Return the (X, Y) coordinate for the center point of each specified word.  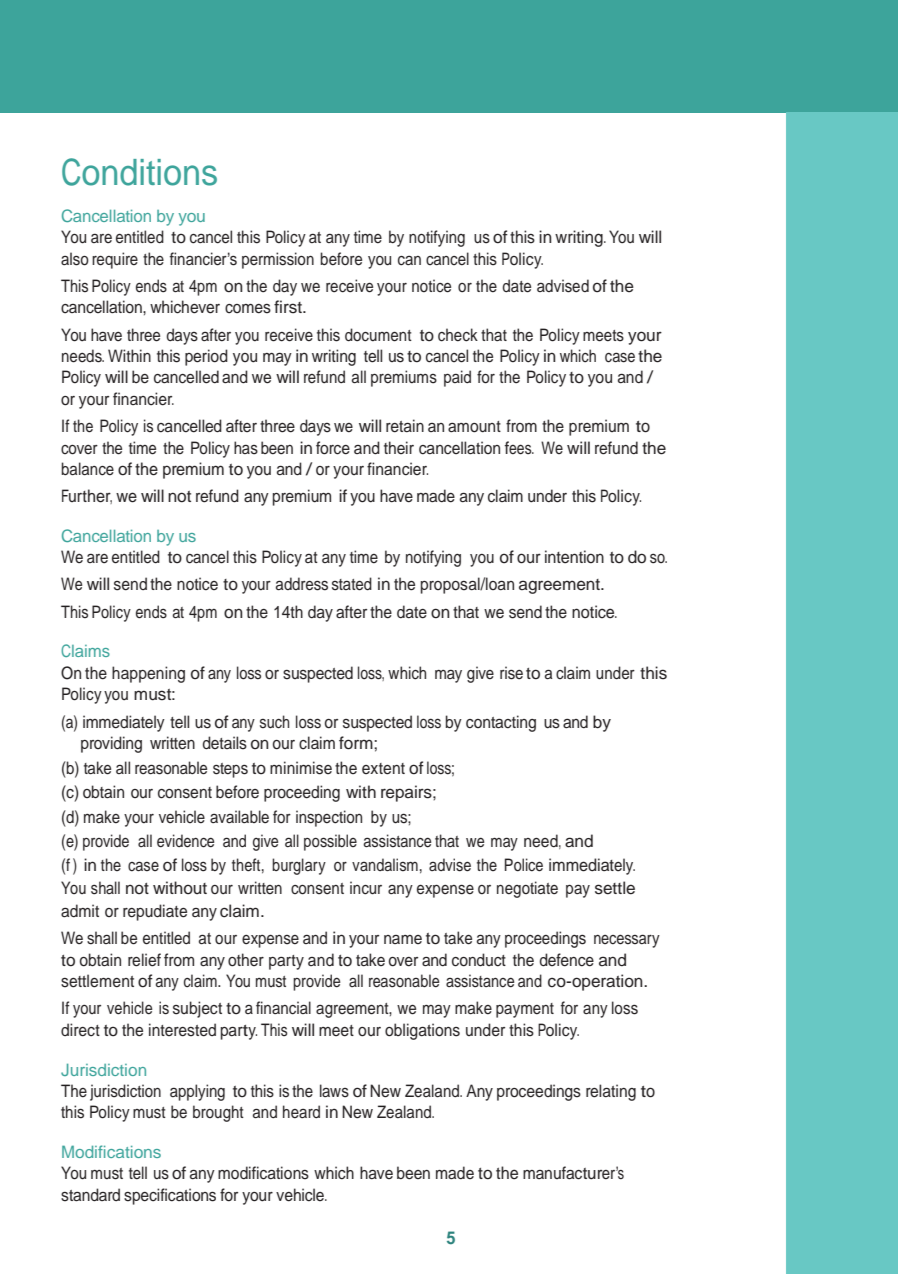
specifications (170, 1196)
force (333, 448)
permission (278, 260)
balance (87, 469)
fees (519, 448)
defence (566, 960)
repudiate (155, 912)
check (458, 335)
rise (511, 673)
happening (148, 674)
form (357, 743)
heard (301, 1112)
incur (366, 888)
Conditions (139, 172)
